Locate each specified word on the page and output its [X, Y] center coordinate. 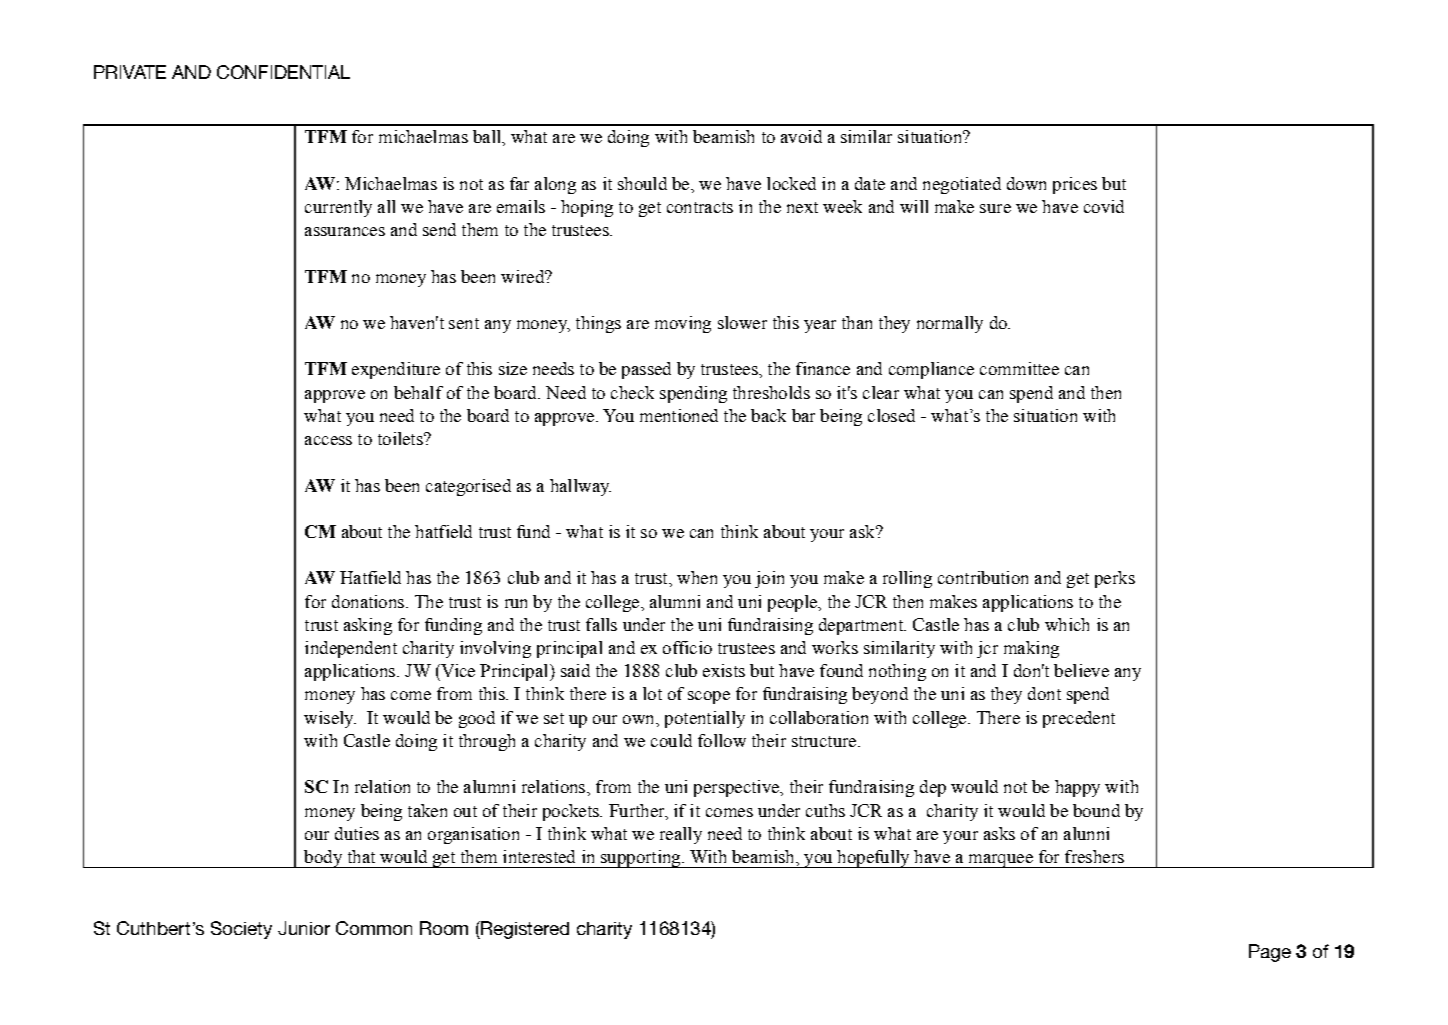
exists [724, 670]
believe [1081, 670]
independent [351, 649]
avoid [801, 136]
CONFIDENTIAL [283, 72]
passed [646, 370]
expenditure [396, 370]
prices [1075, 185]
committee [1019, 368]
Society [241, 930]
